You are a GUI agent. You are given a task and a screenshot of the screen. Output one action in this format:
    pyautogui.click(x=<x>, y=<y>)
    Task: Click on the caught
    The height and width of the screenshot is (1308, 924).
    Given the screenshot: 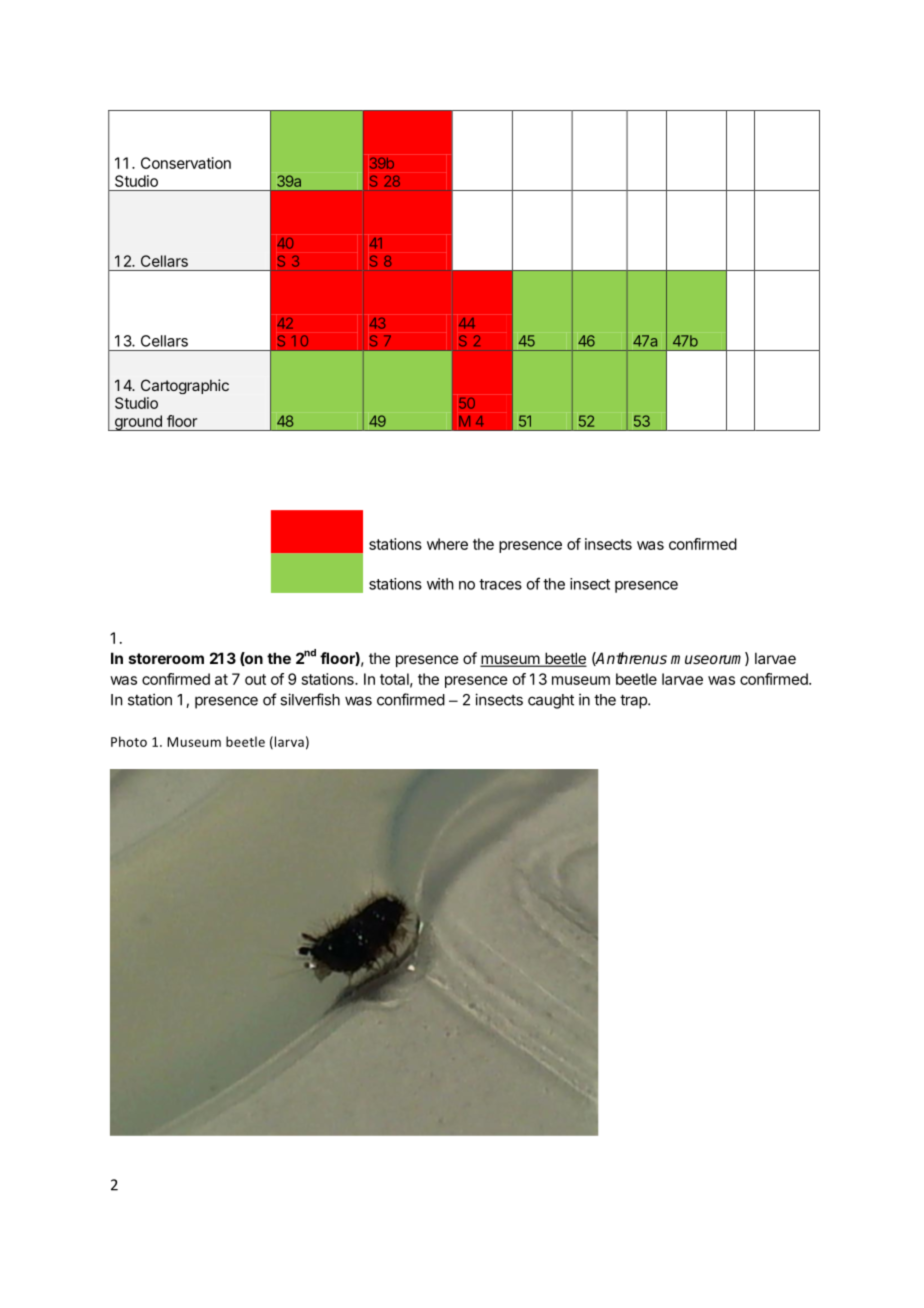 What is the action you would take?
    pyautogui.click(x=551, y=701)
